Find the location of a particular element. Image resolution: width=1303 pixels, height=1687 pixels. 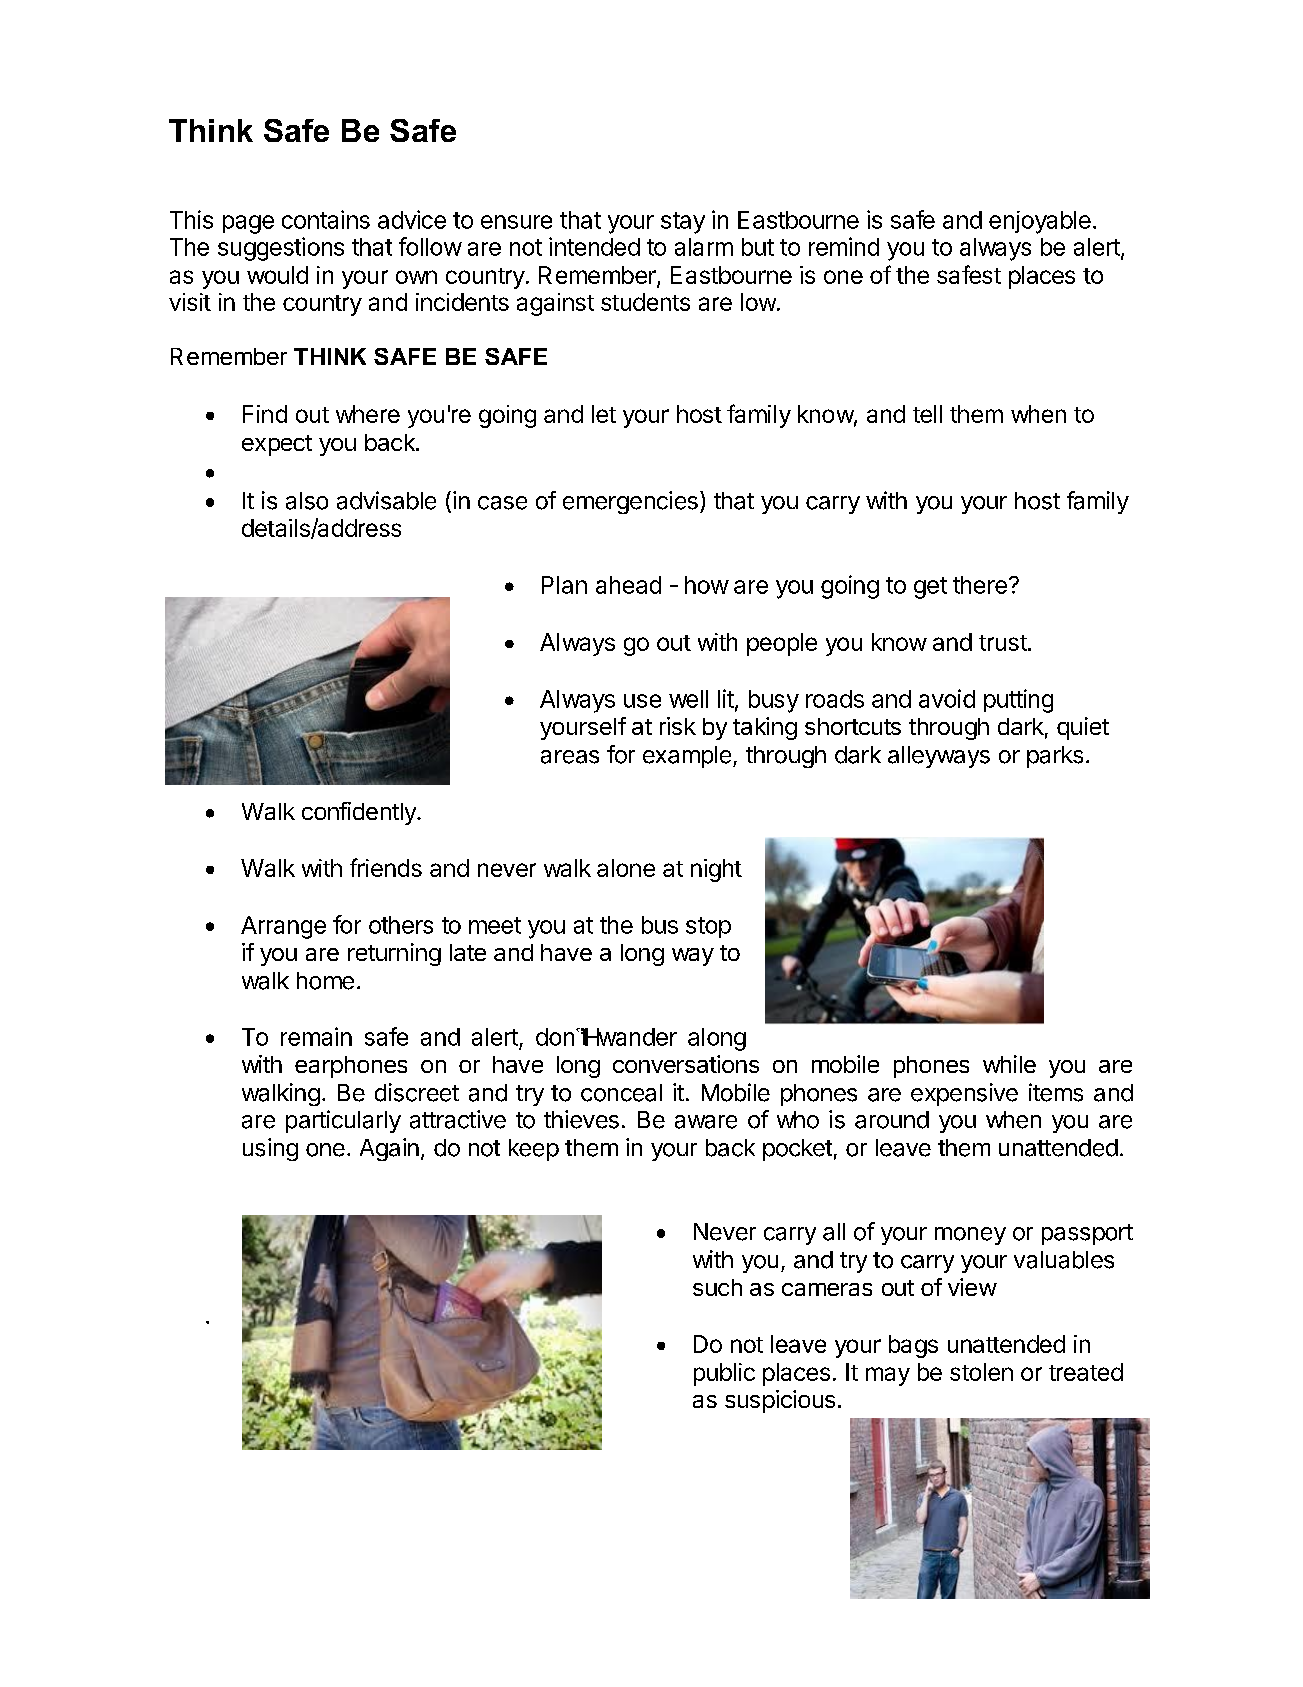

wander is located at coordinates (636, 1037).
